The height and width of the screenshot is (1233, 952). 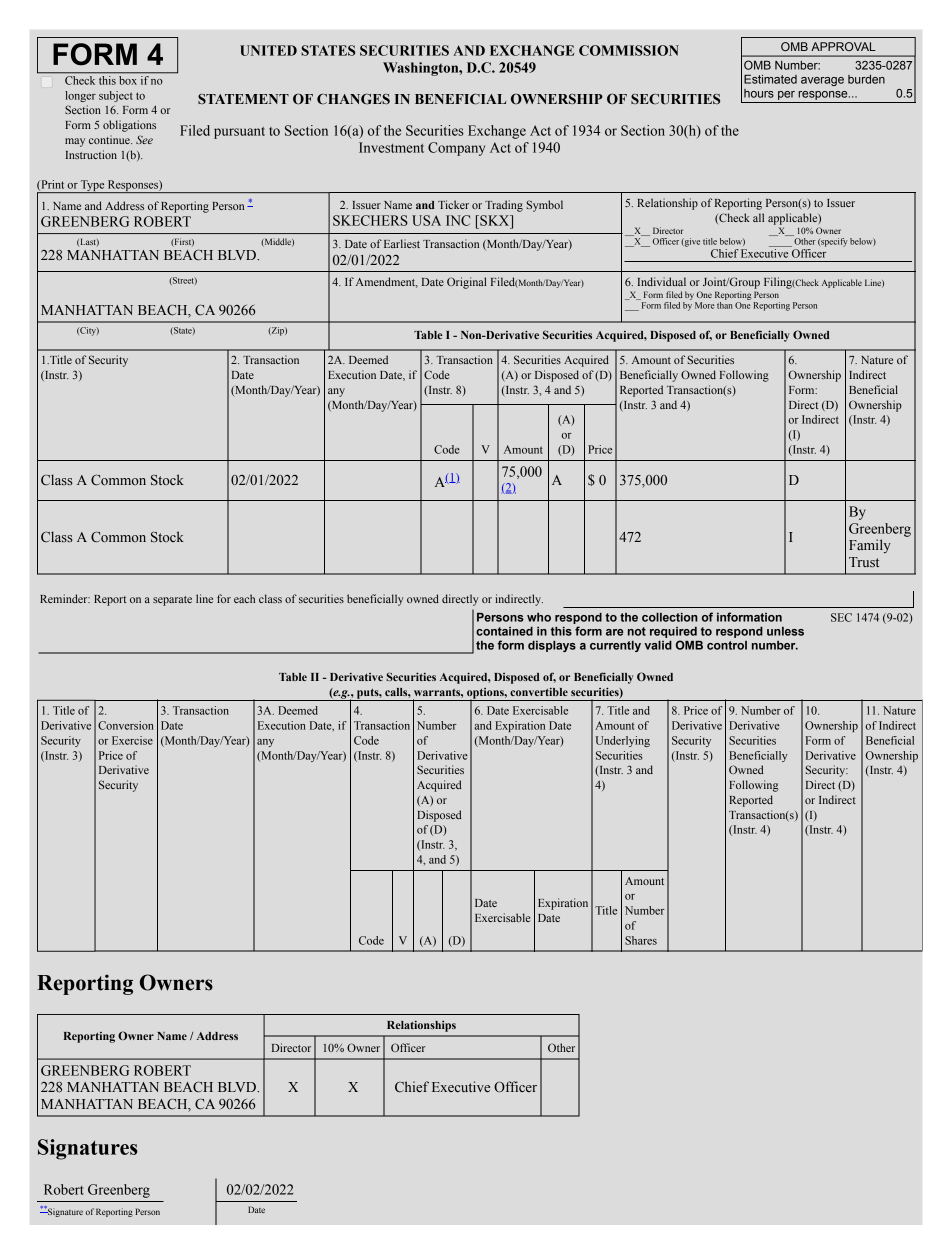 I want to click on Exercise, so click(x=132, y=740).
